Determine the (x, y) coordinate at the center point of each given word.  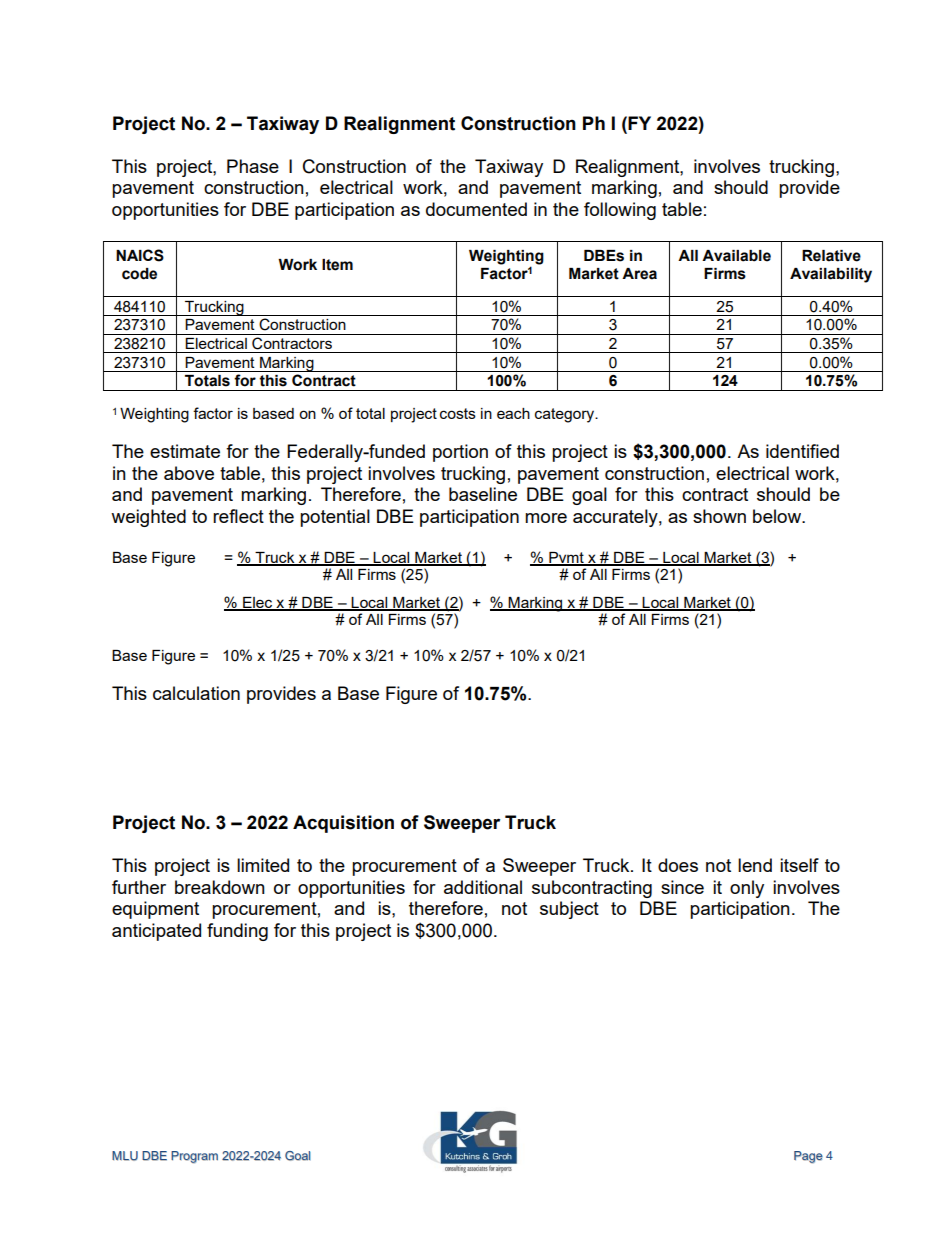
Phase (253, 166)
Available (736, 256)
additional (483, 887)
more (546, 518)
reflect (238, 516)
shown (719, 516)
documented (476, 209)
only (747, 889)
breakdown (220, 887)
